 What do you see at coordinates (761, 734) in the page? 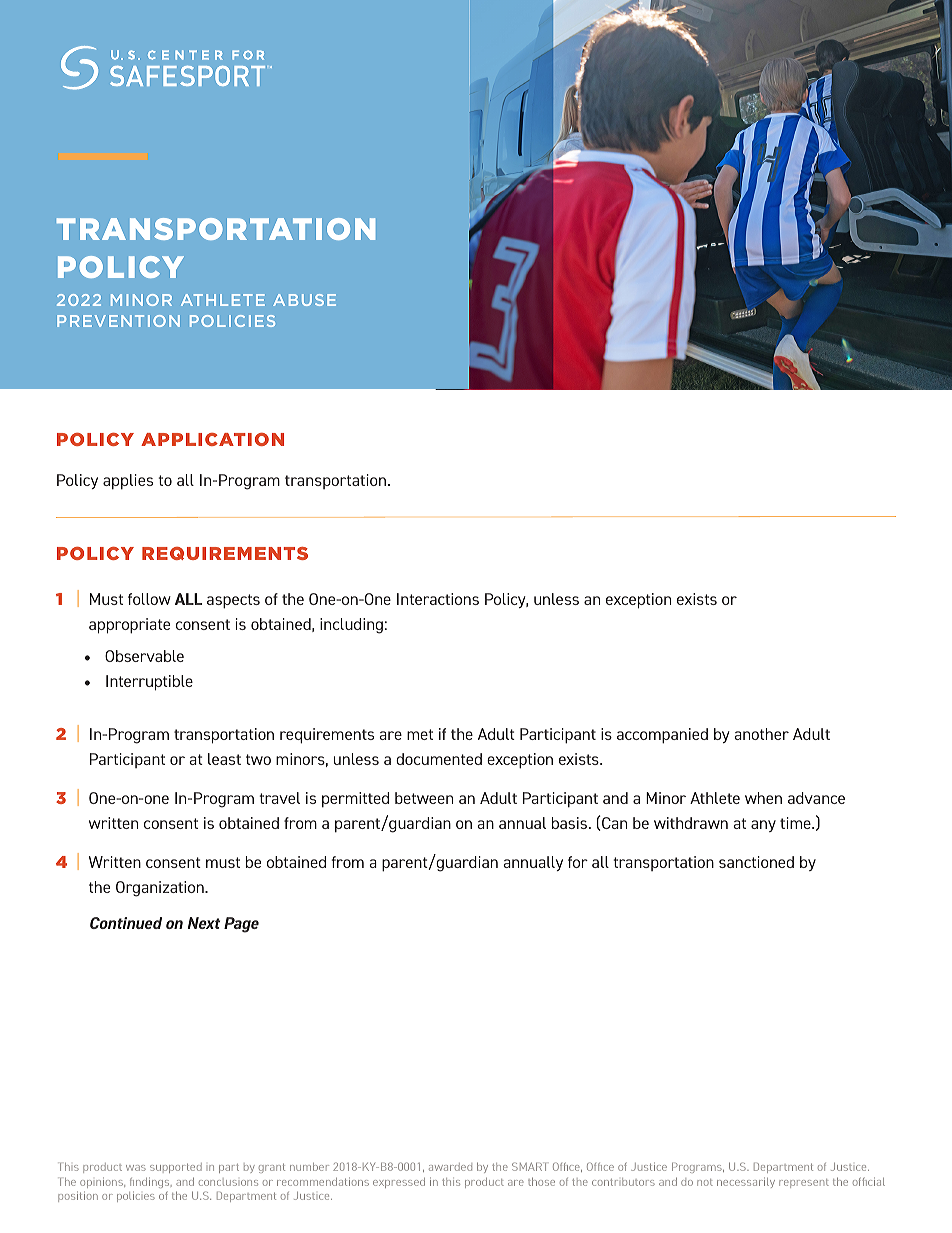
I see `another` at bounding box center [761, 734].
